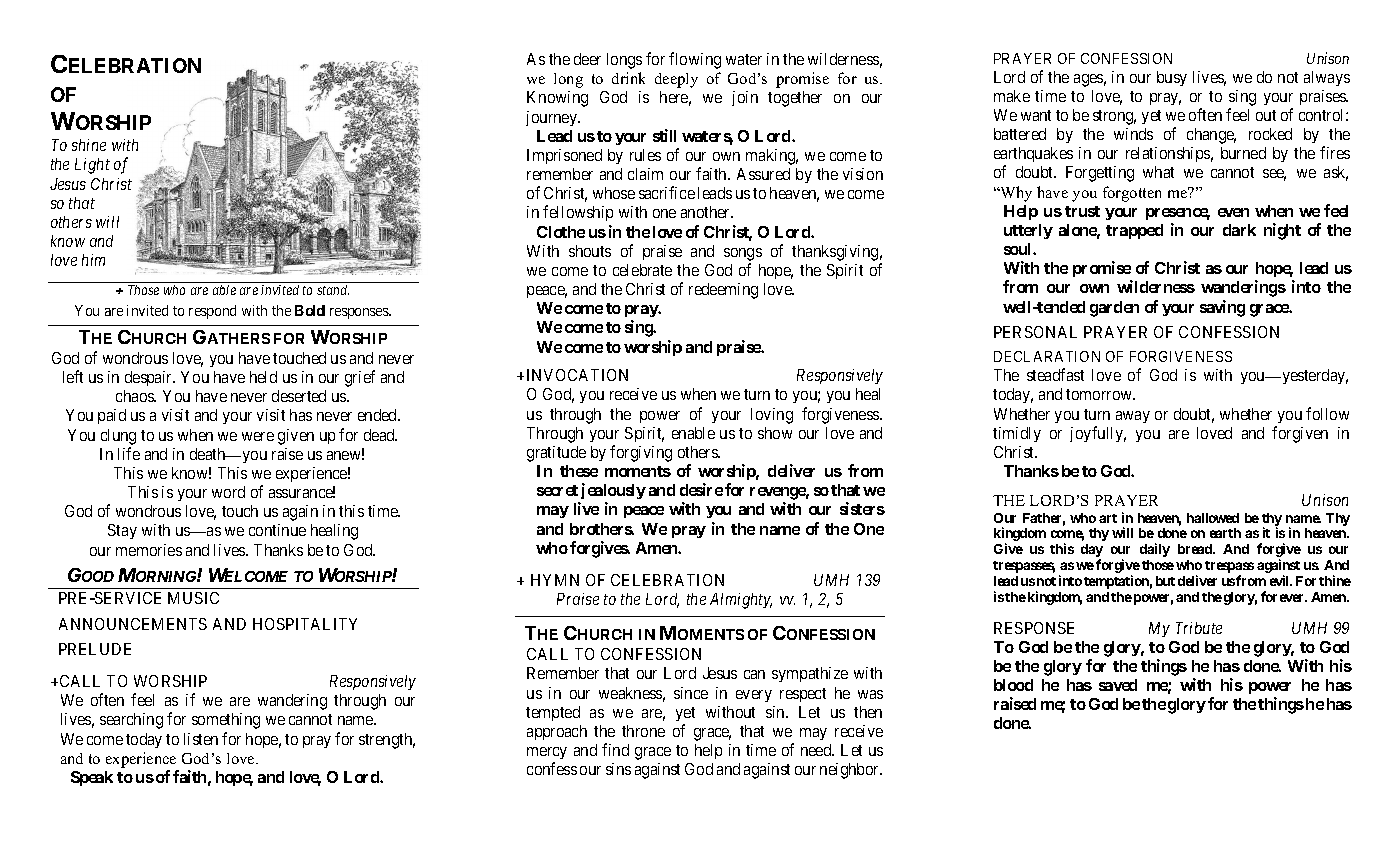  I want to click on him, so click(93, 260).
